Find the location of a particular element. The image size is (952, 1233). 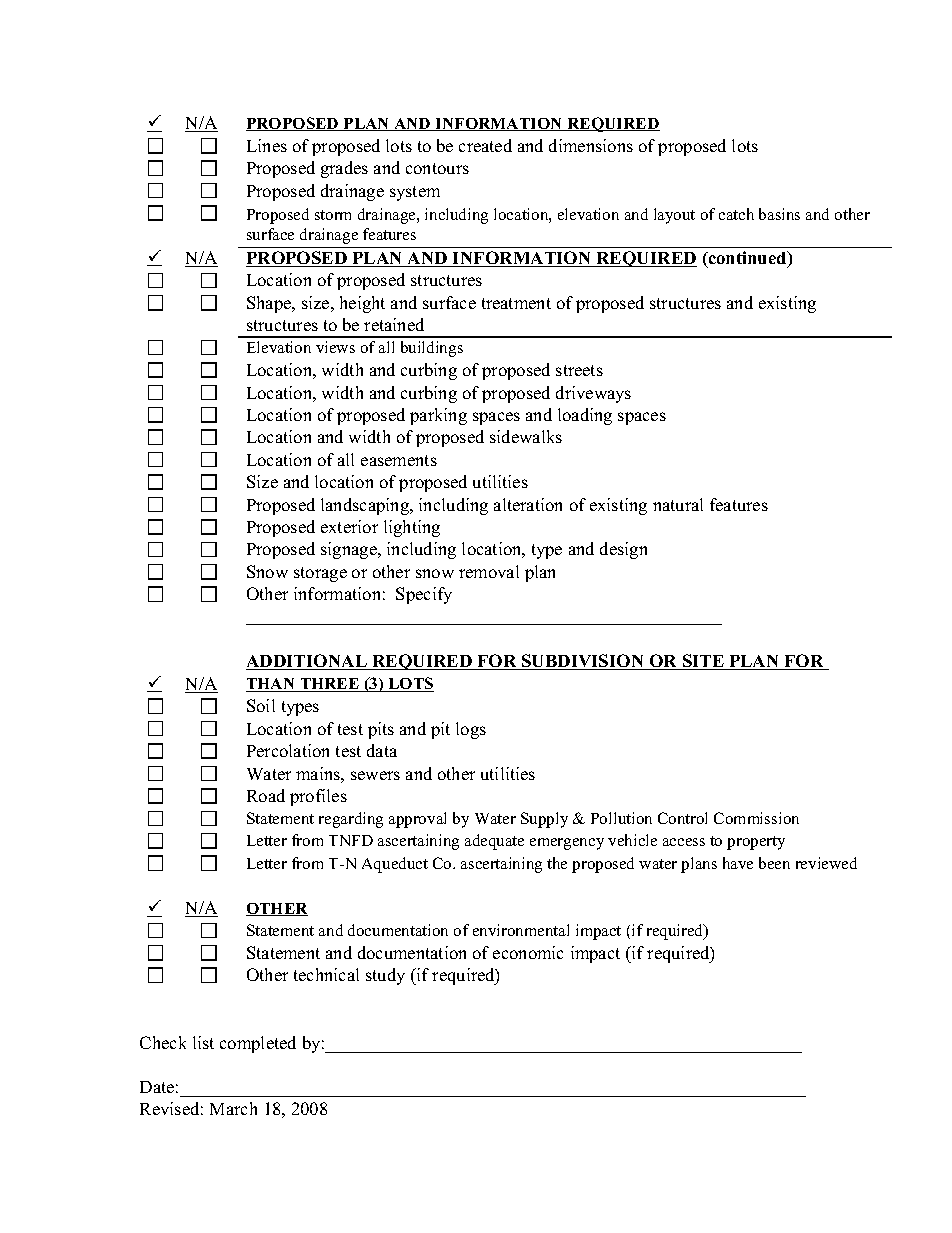

economic is located at coordinates (528, 952).
